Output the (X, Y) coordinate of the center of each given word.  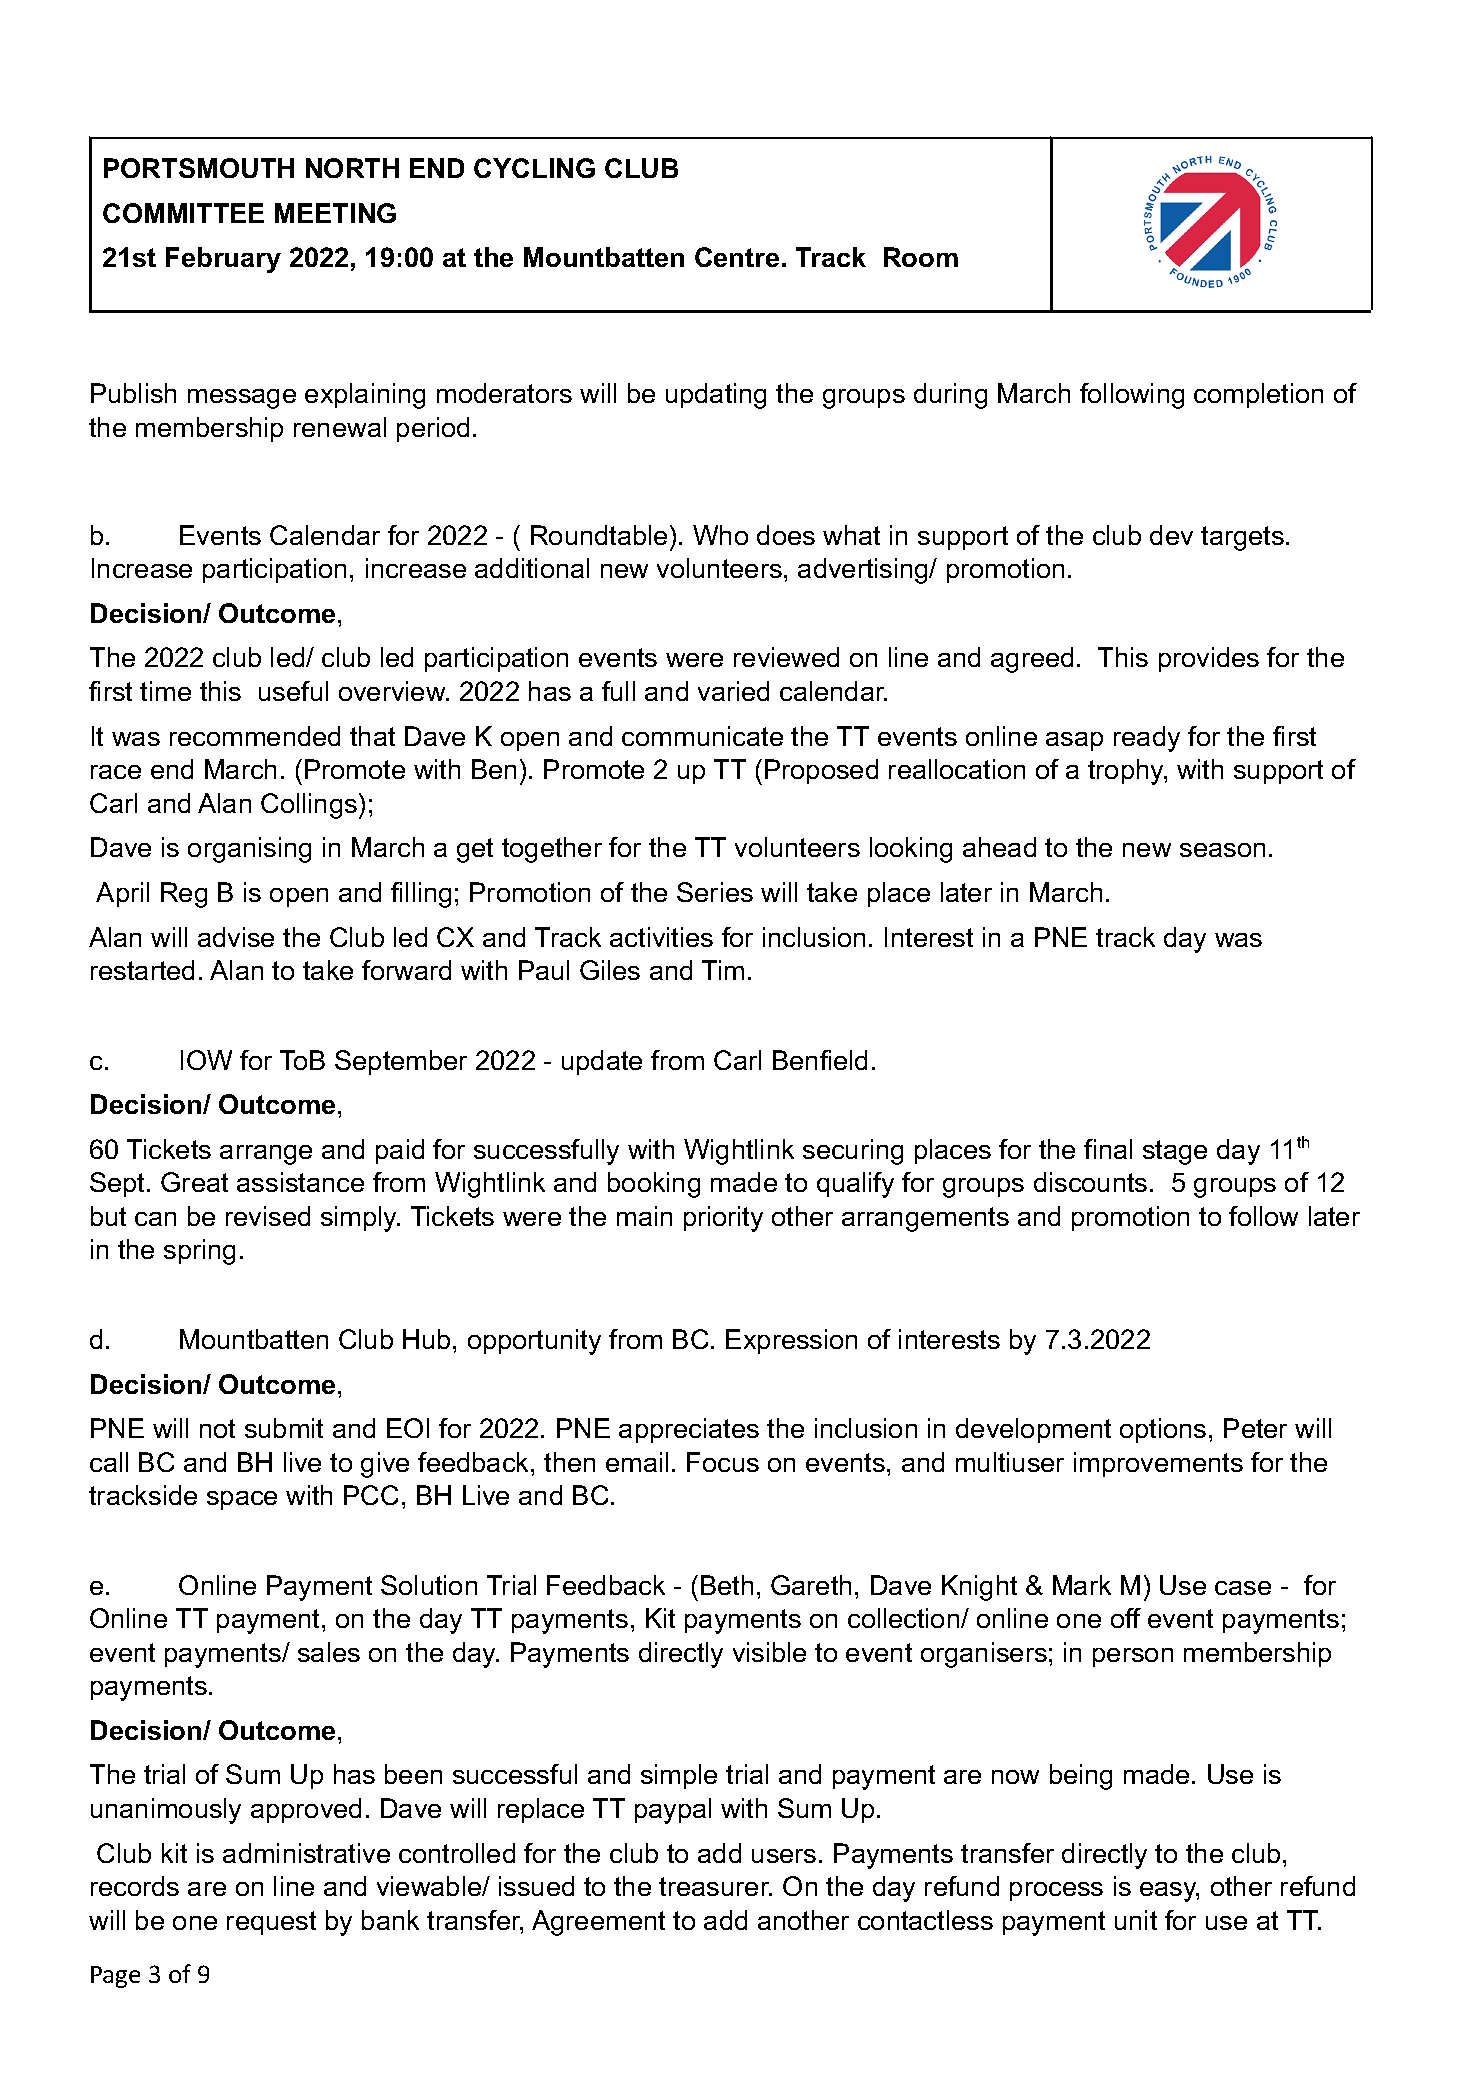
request (271, 1923)
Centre (737, 257)
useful (293, 691)
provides (1209, 659)
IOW (206, 1060)
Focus (723, 1462)
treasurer (715, 1886)
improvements (1158, 1464)
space (242, 1500)
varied (733, 691)
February (223, 260)
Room (921, 257)
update (602, 1062)
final (1108, 1149)
